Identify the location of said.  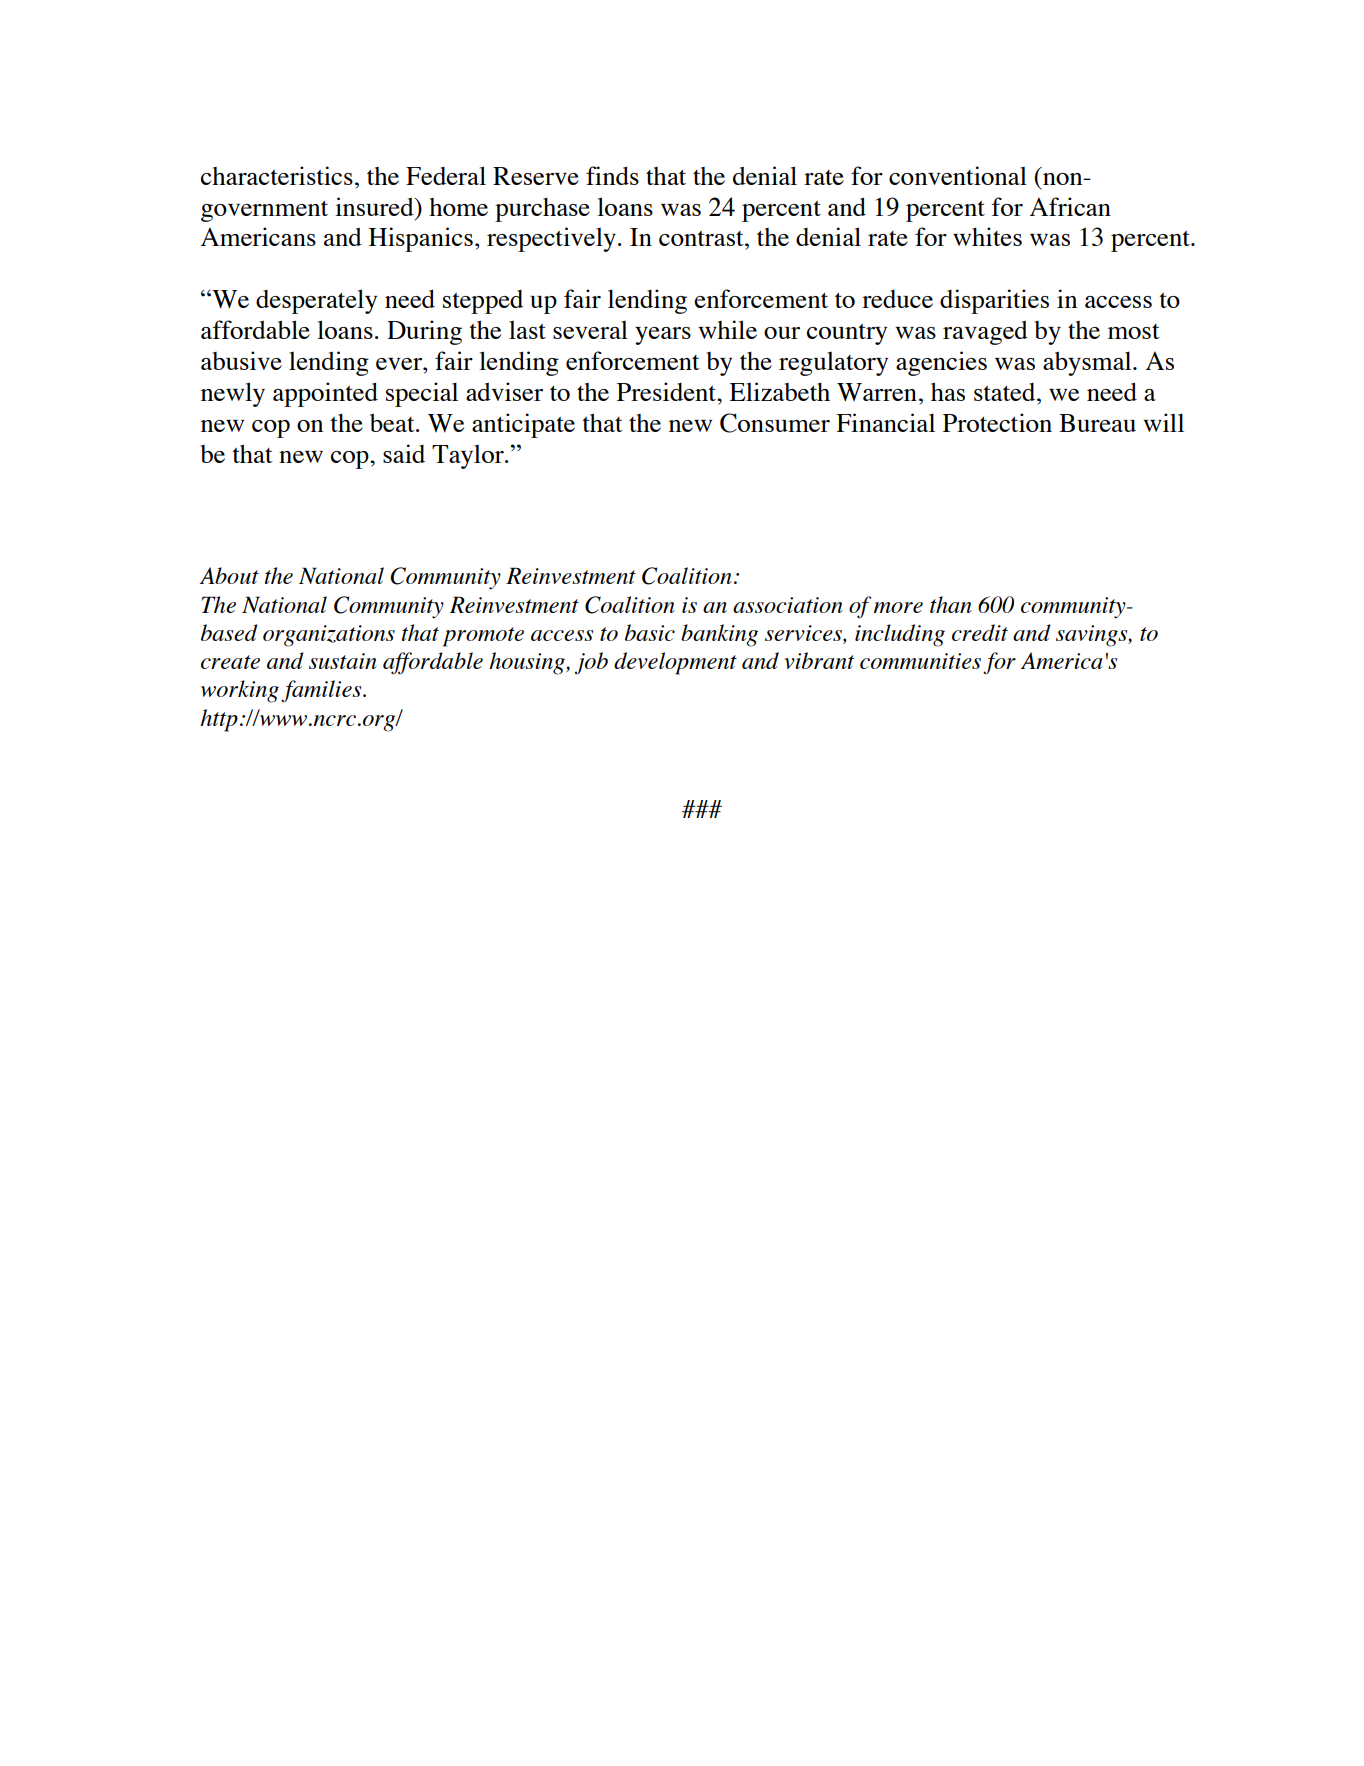
(404, 453).
